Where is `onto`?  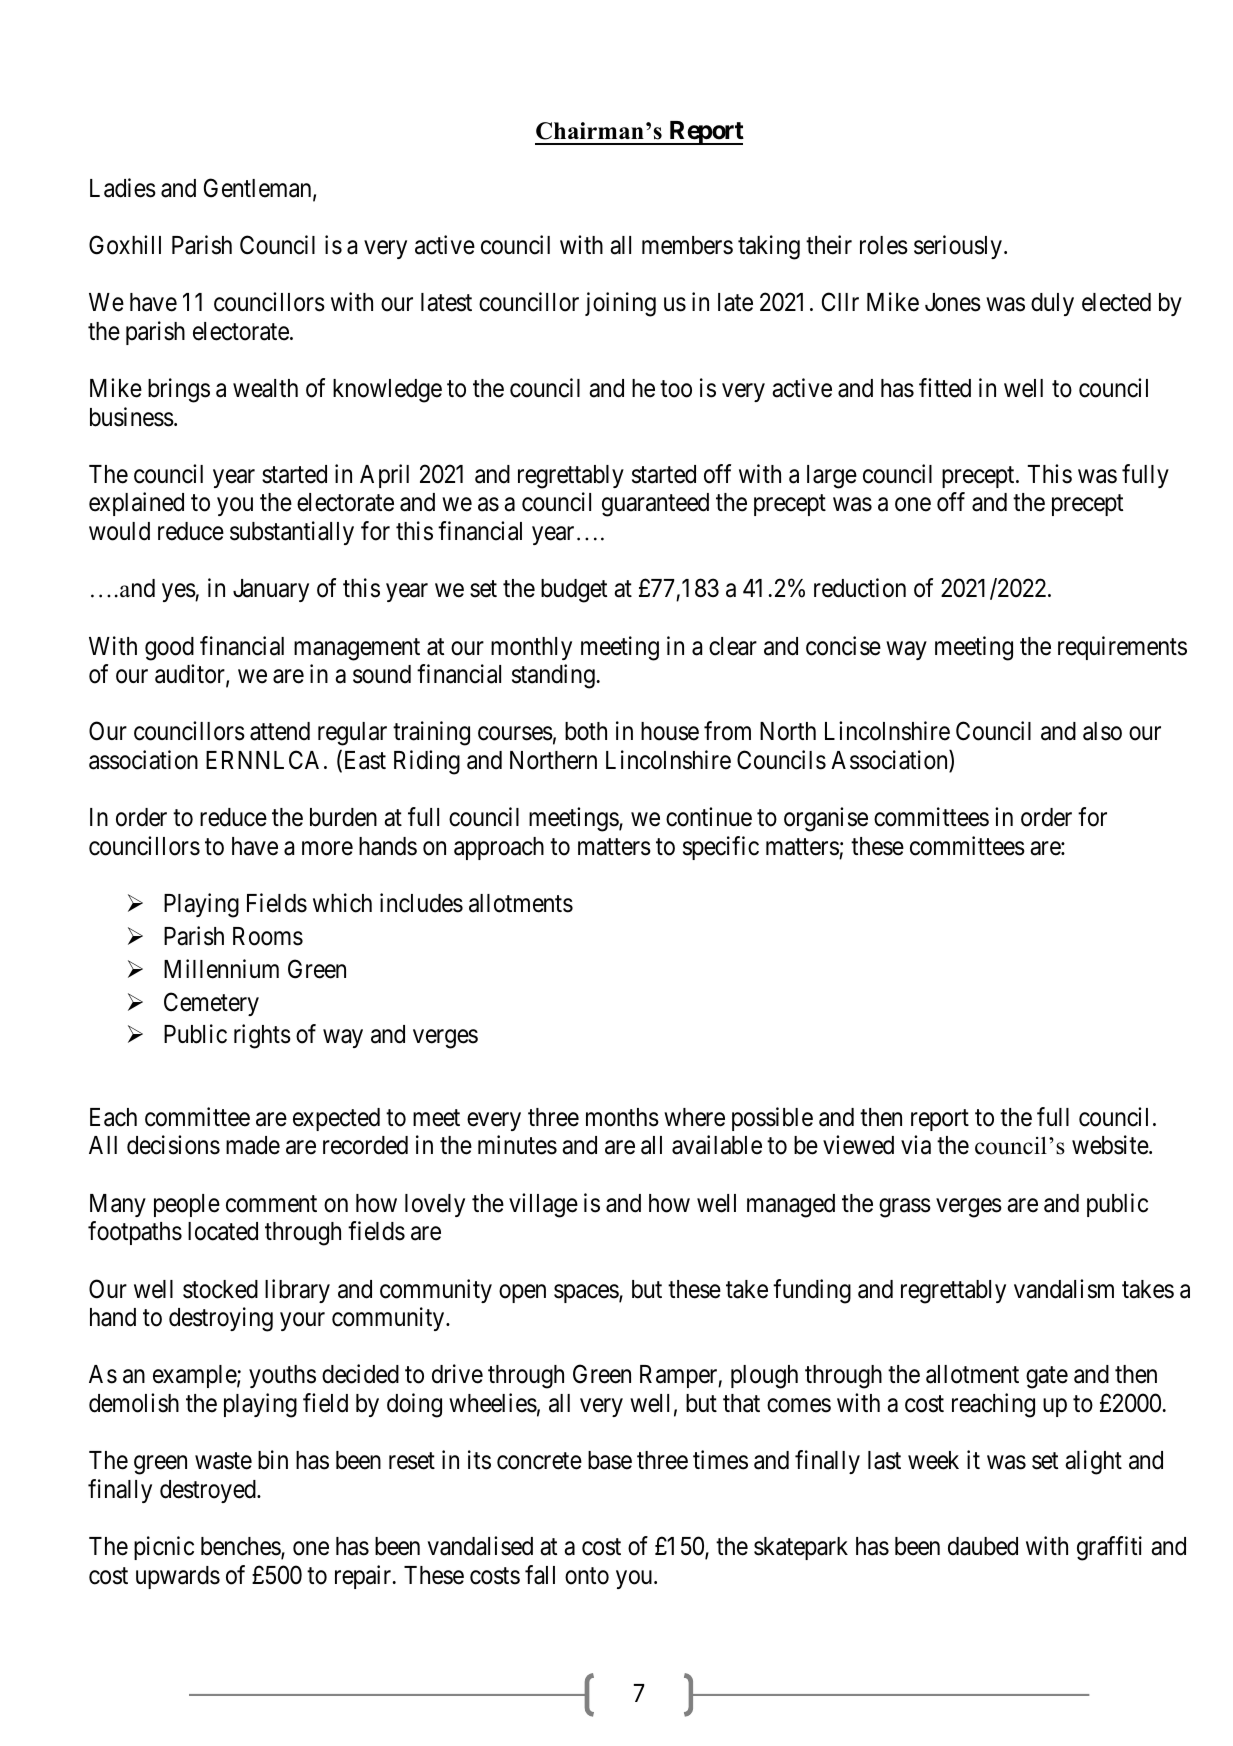 onto is located at coordinates (587, 1576).
